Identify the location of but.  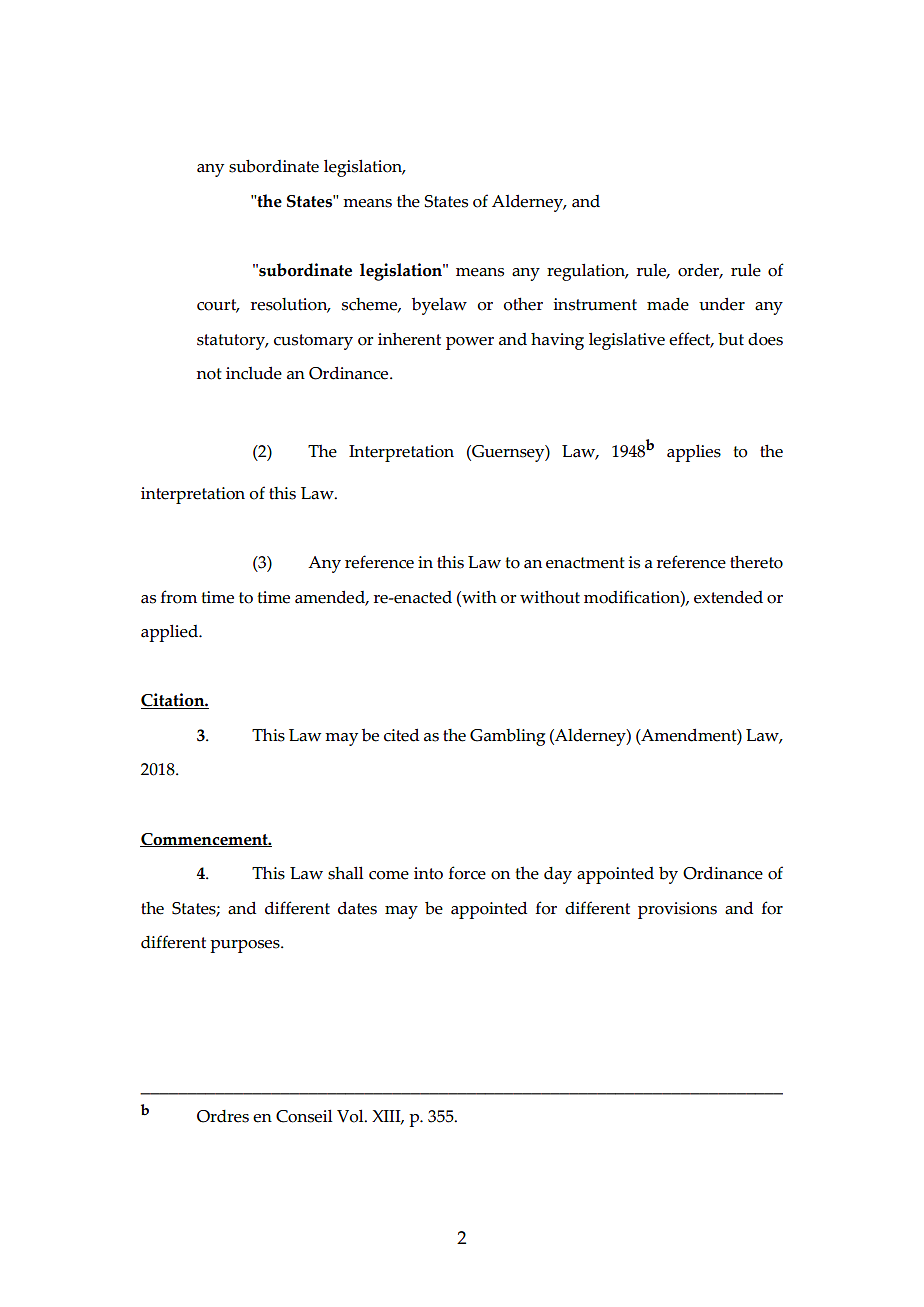
(731, 339).
